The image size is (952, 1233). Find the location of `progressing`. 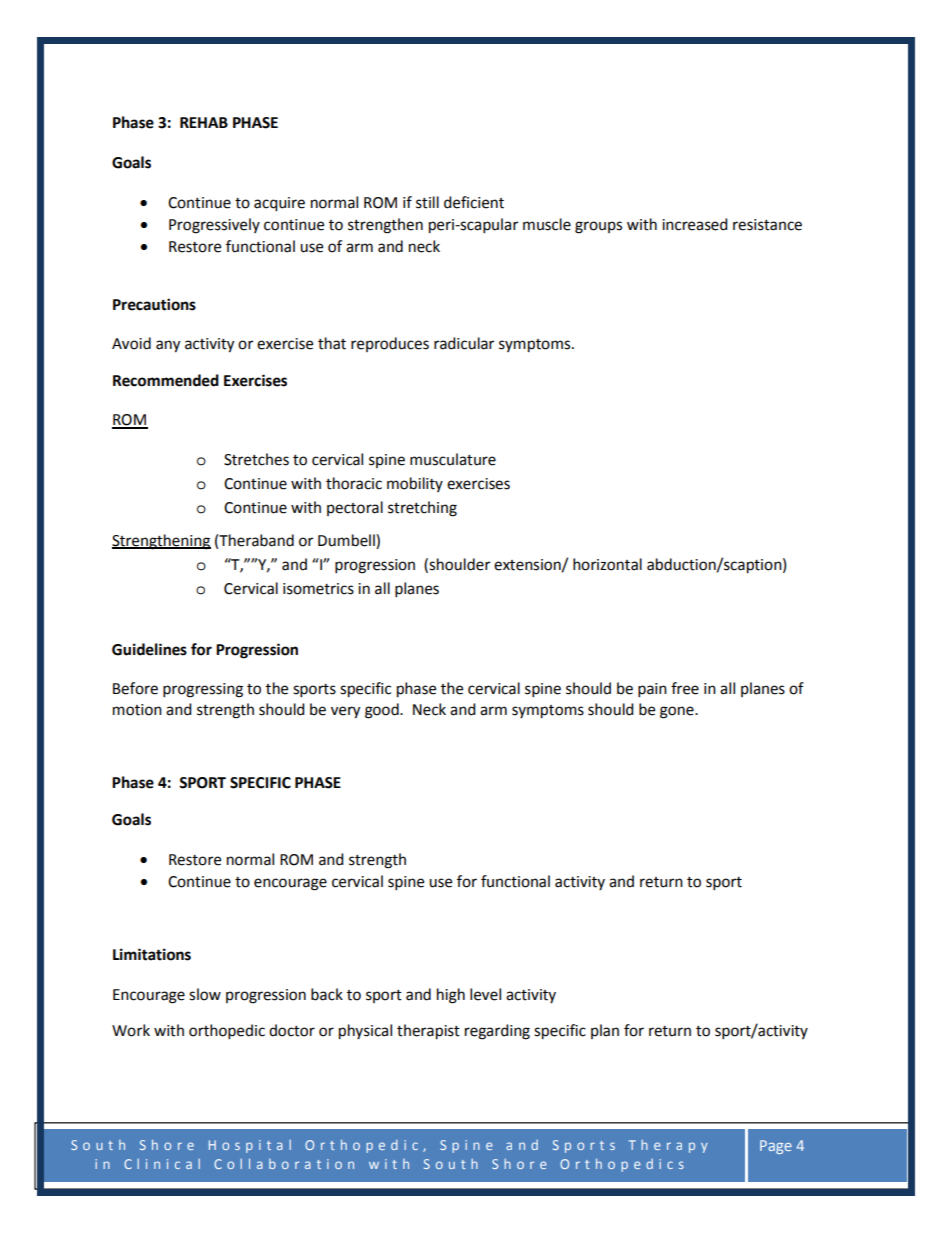

progressing is located at coordinates (203, 690).
